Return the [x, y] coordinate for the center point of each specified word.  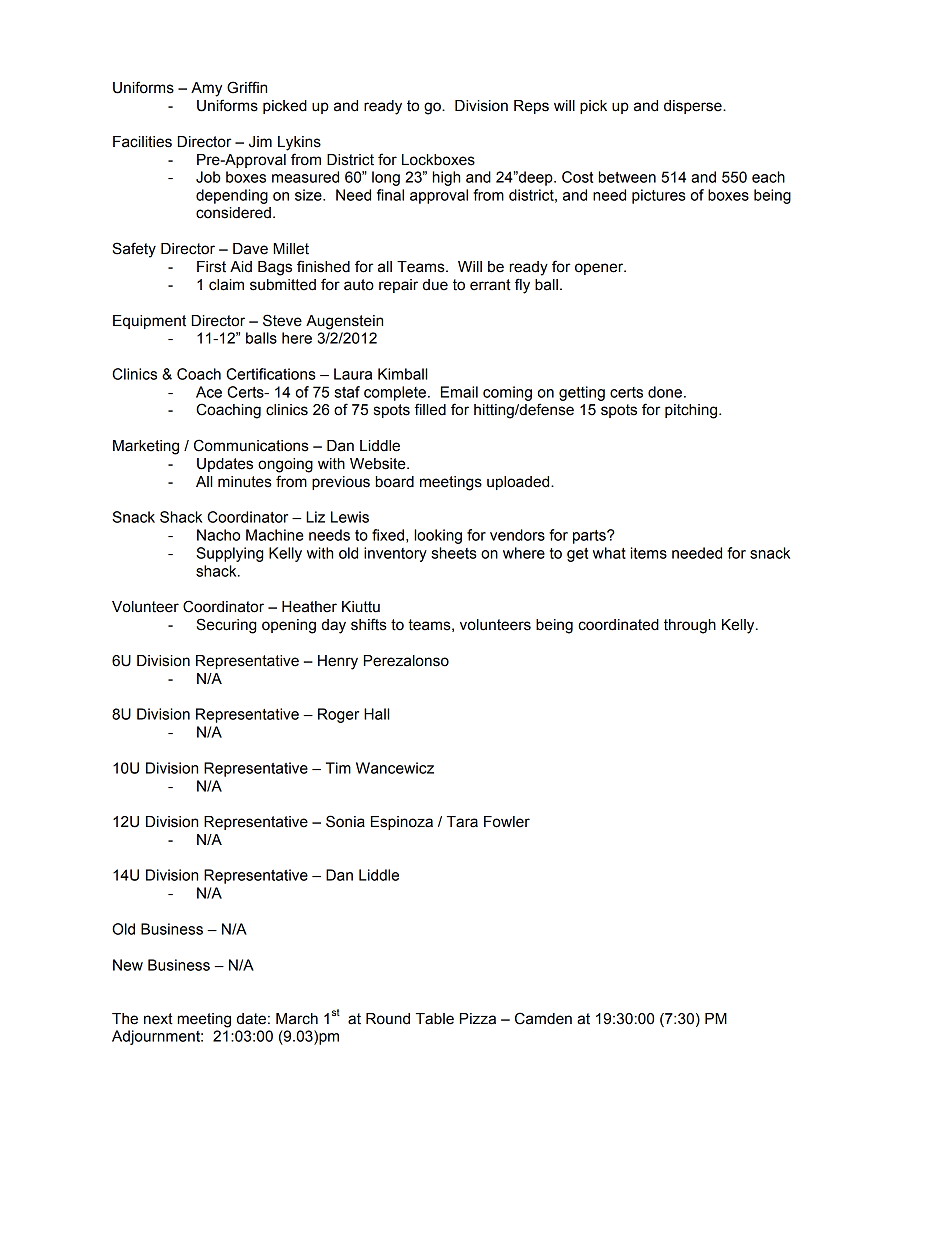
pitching [692, 411]
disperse [694, 107]
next [158, 1019]
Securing [226, 626]
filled [430, 409]
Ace [209, 392]
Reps [531, 107]
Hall [376, 714]
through [690, 626]
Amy [206, 89]
